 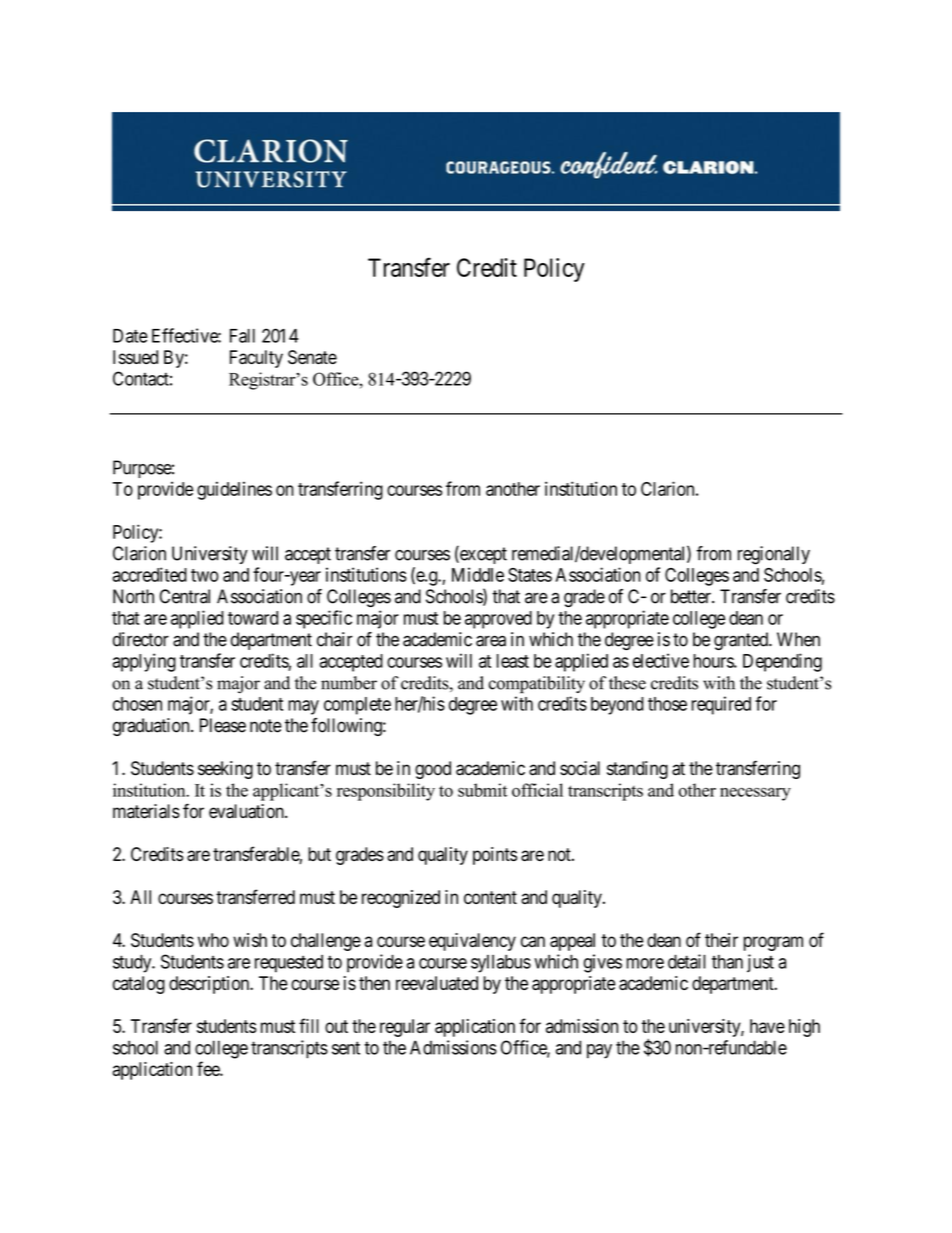 I want to click on required, so click(x=721, y=705).
